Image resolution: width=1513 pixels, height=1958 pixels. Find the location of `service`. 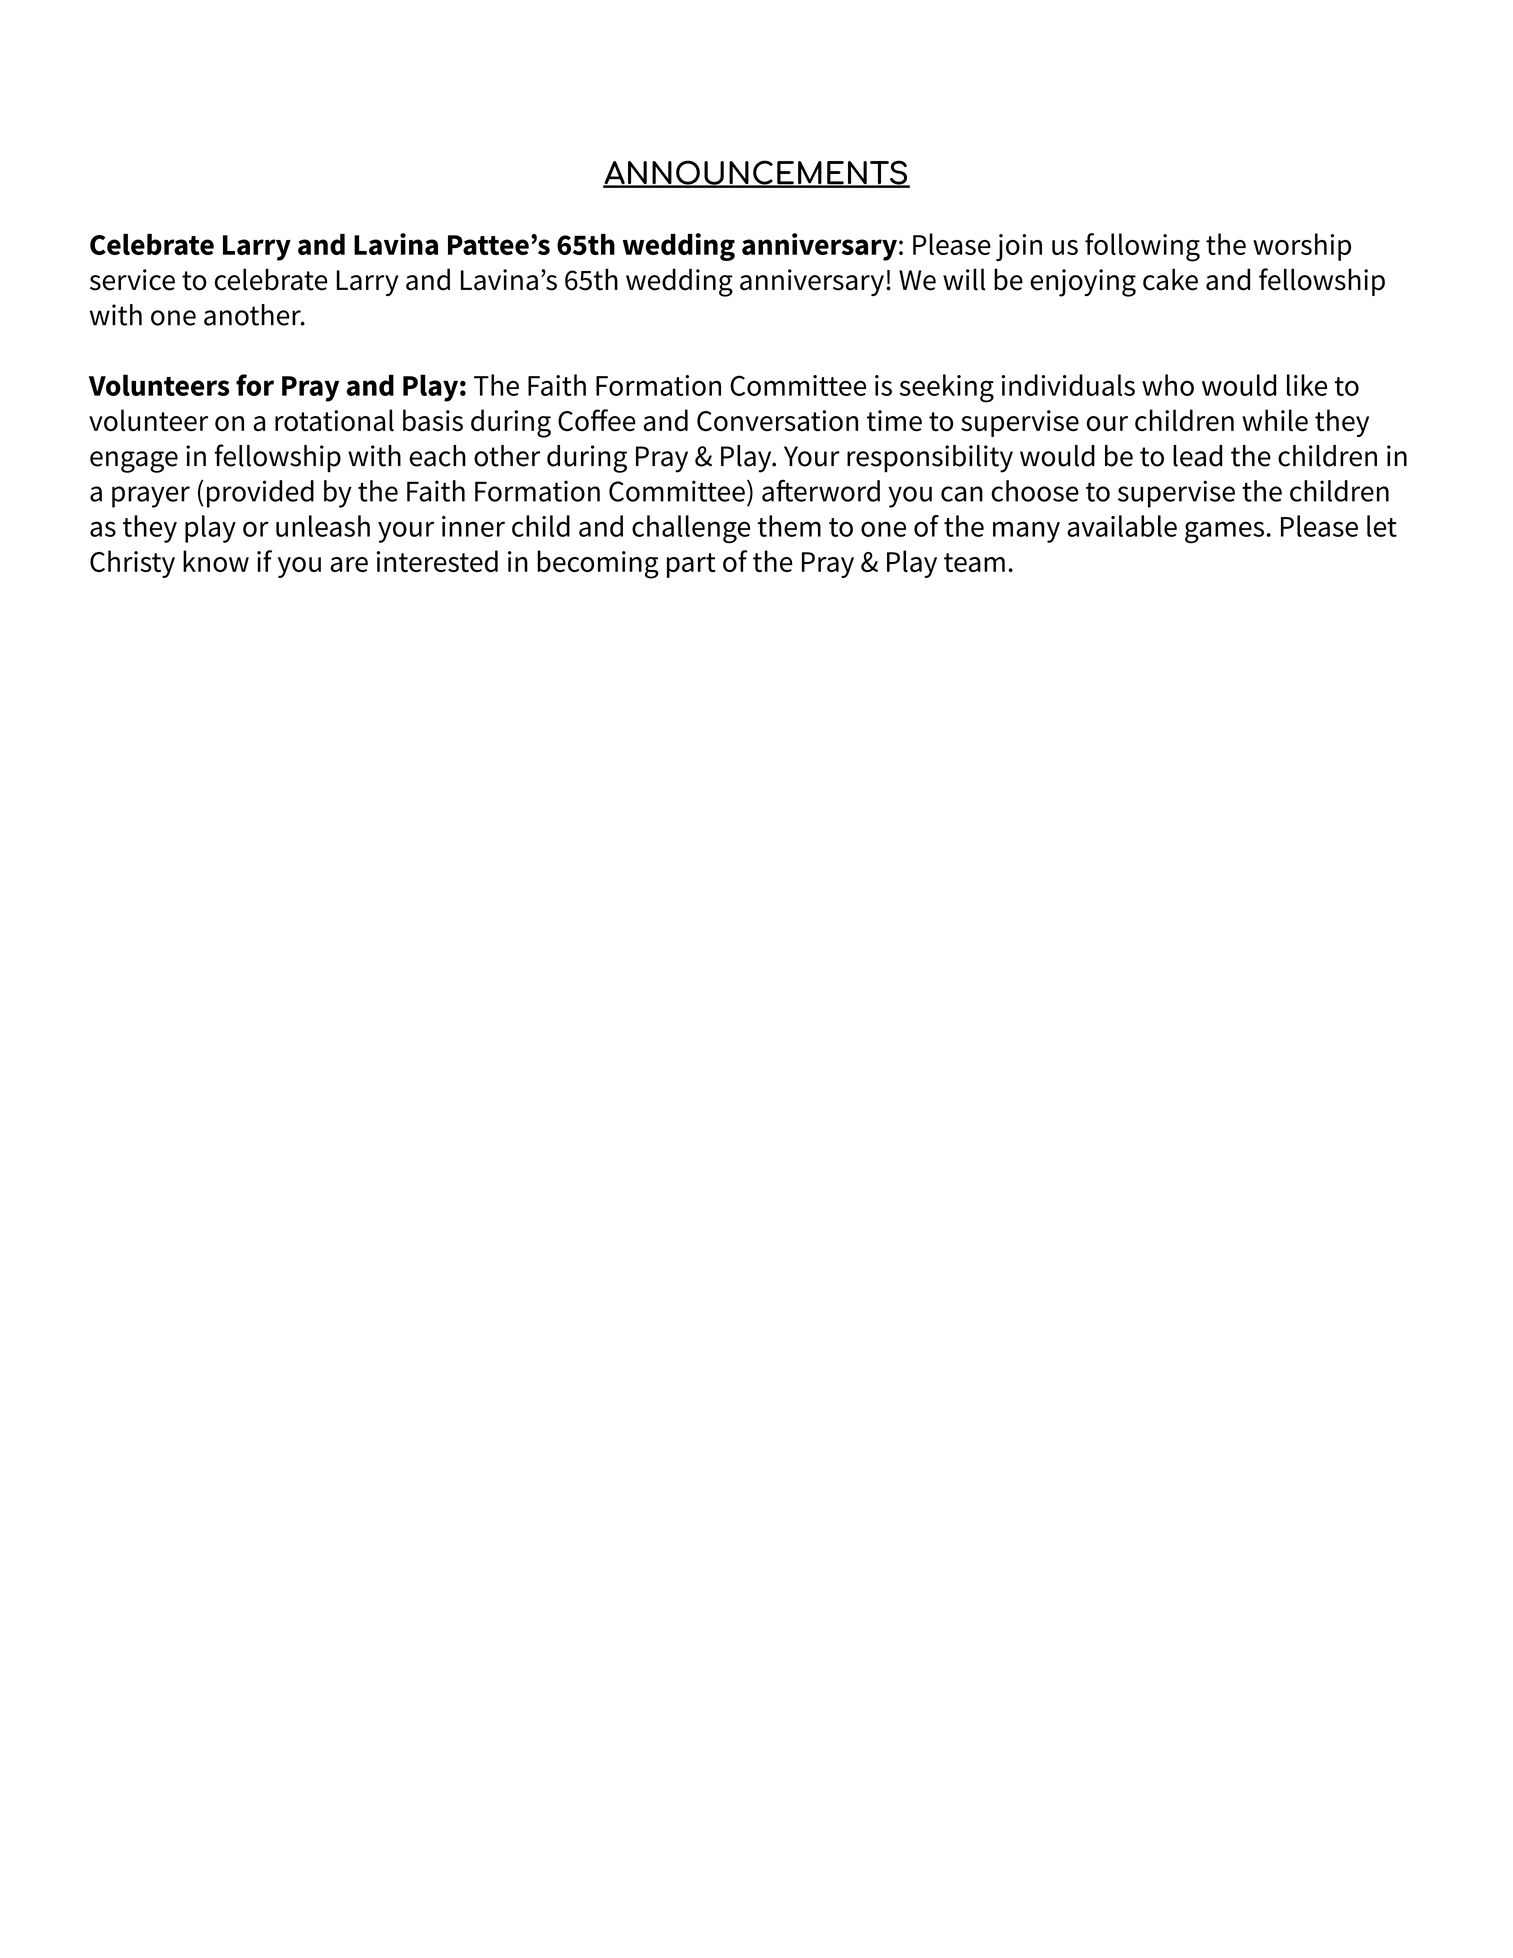

service is located at coordinates (132, 280).
